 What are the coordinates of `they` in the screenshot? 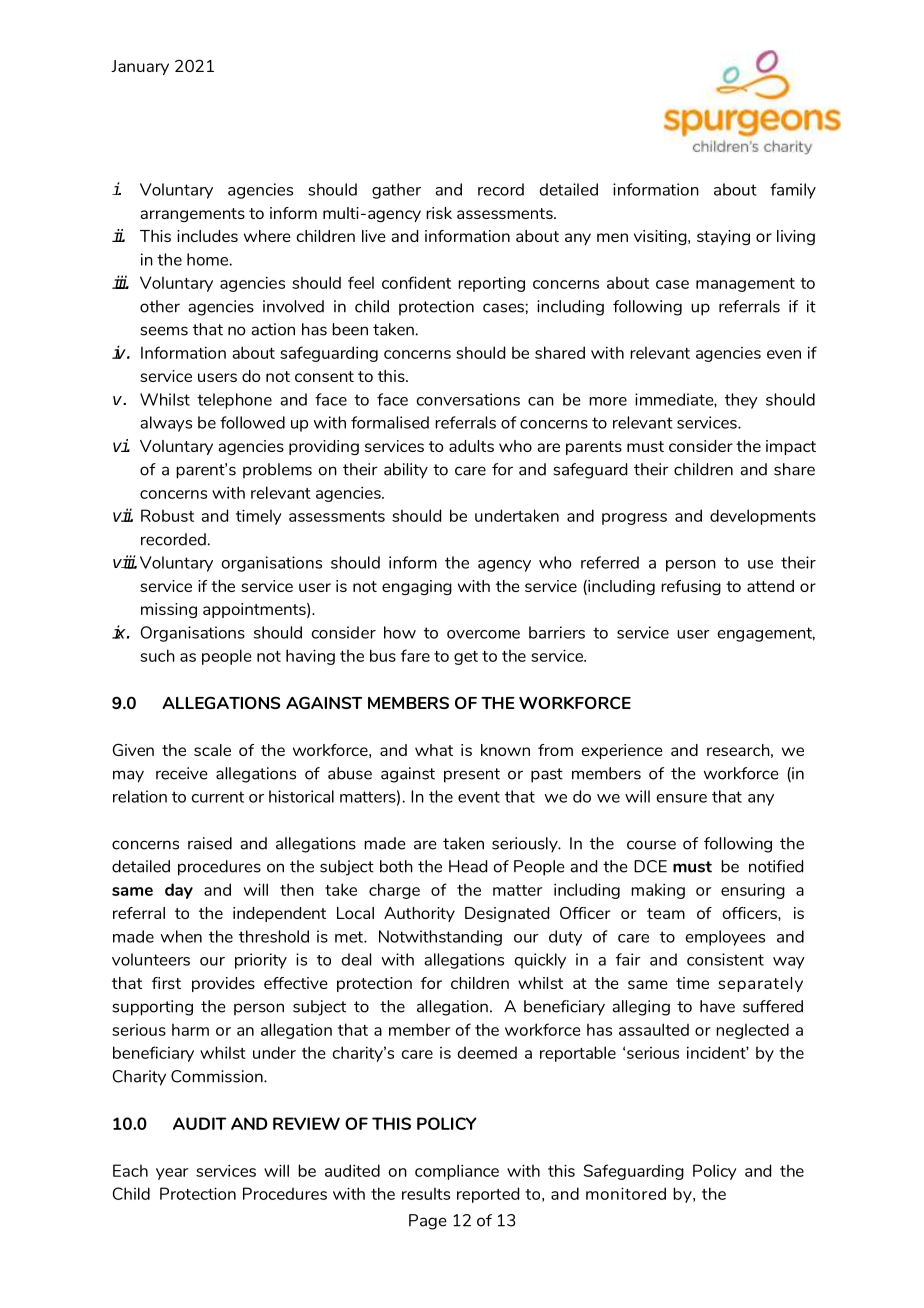 It's located at (741, 401).
